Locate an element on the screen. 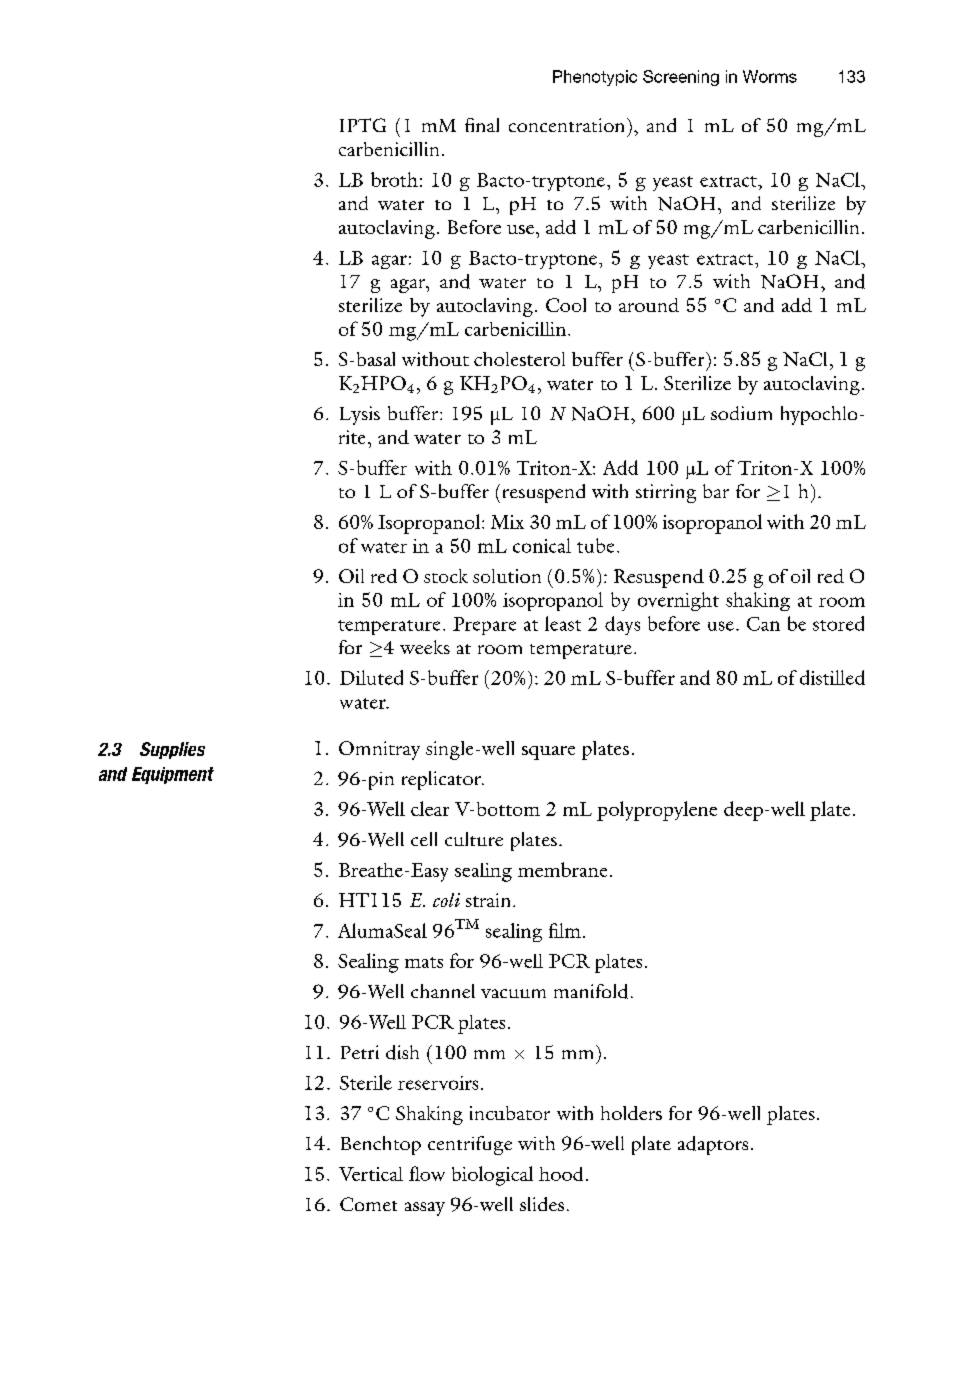 The width and height of the screenshot is (963, 1374). Prepare is located at coordinates (484, 626).
